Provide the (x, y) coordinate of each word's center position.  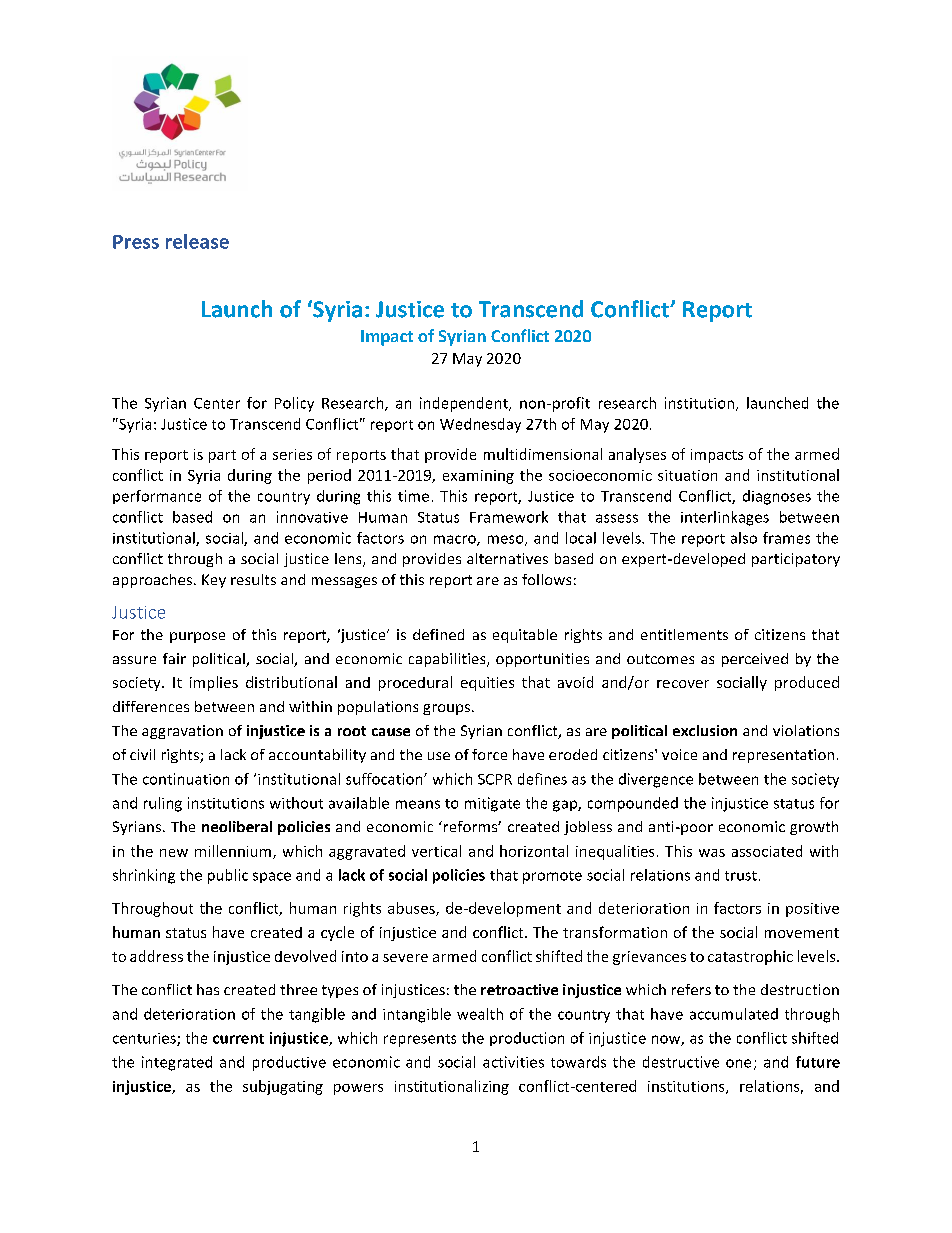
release (197, 241)
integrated (177, 1063)
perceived (755, 660)
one (738, 1063)
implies (214, 683)
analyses (637, 455)
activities (513, 1062)
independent (465, 404)
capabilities (448, 660)
